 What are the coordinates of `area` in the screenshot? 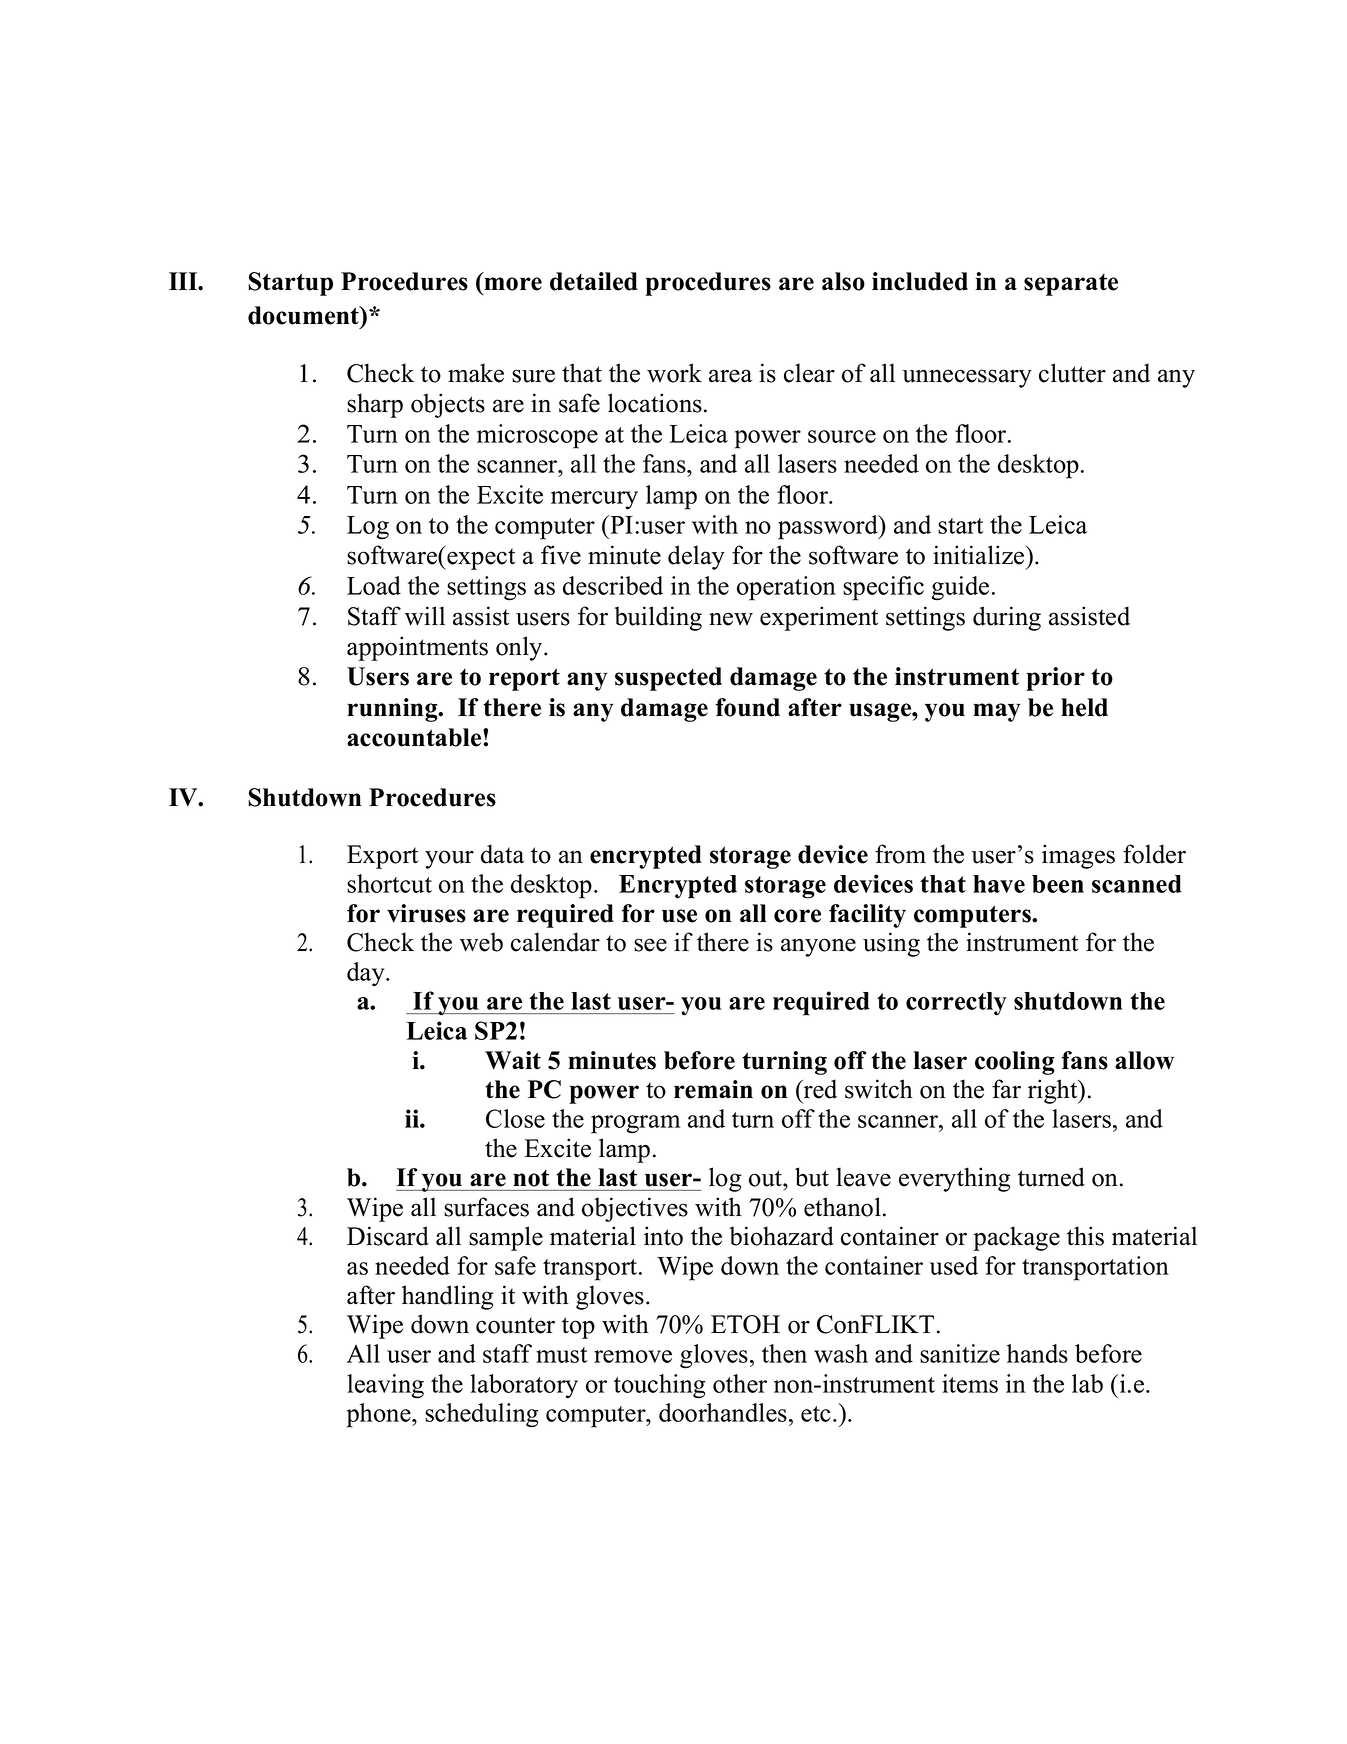 It's located at (730, 376).
